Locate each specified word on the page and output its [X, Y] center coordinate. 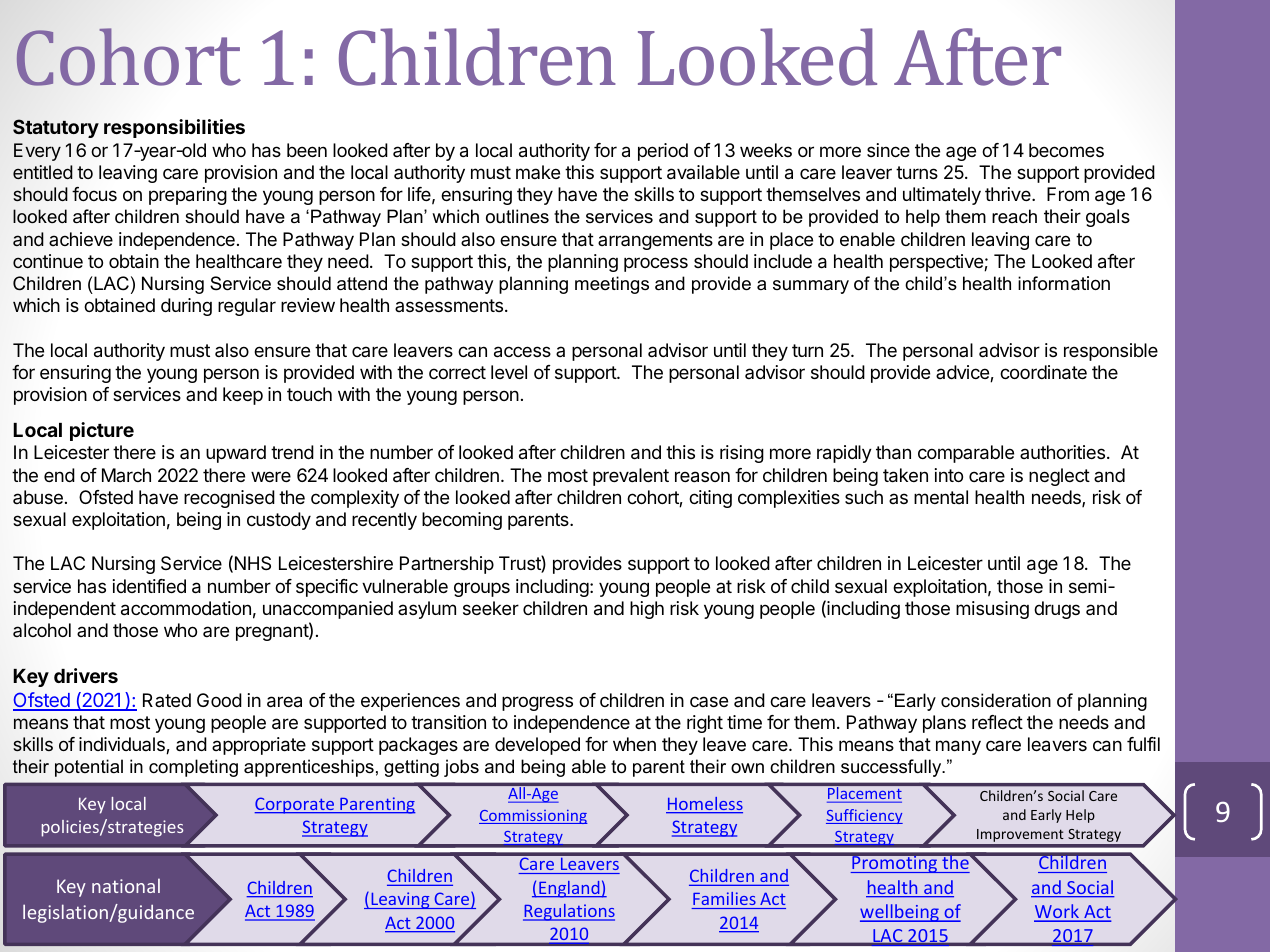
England [569, 889]
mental [941, 497]
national [126, 885]
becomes [1066, 150]
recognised [229, 499]
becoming [462, 521]
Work [1057, 912]
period [663, 152]
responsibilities [174, 128]
